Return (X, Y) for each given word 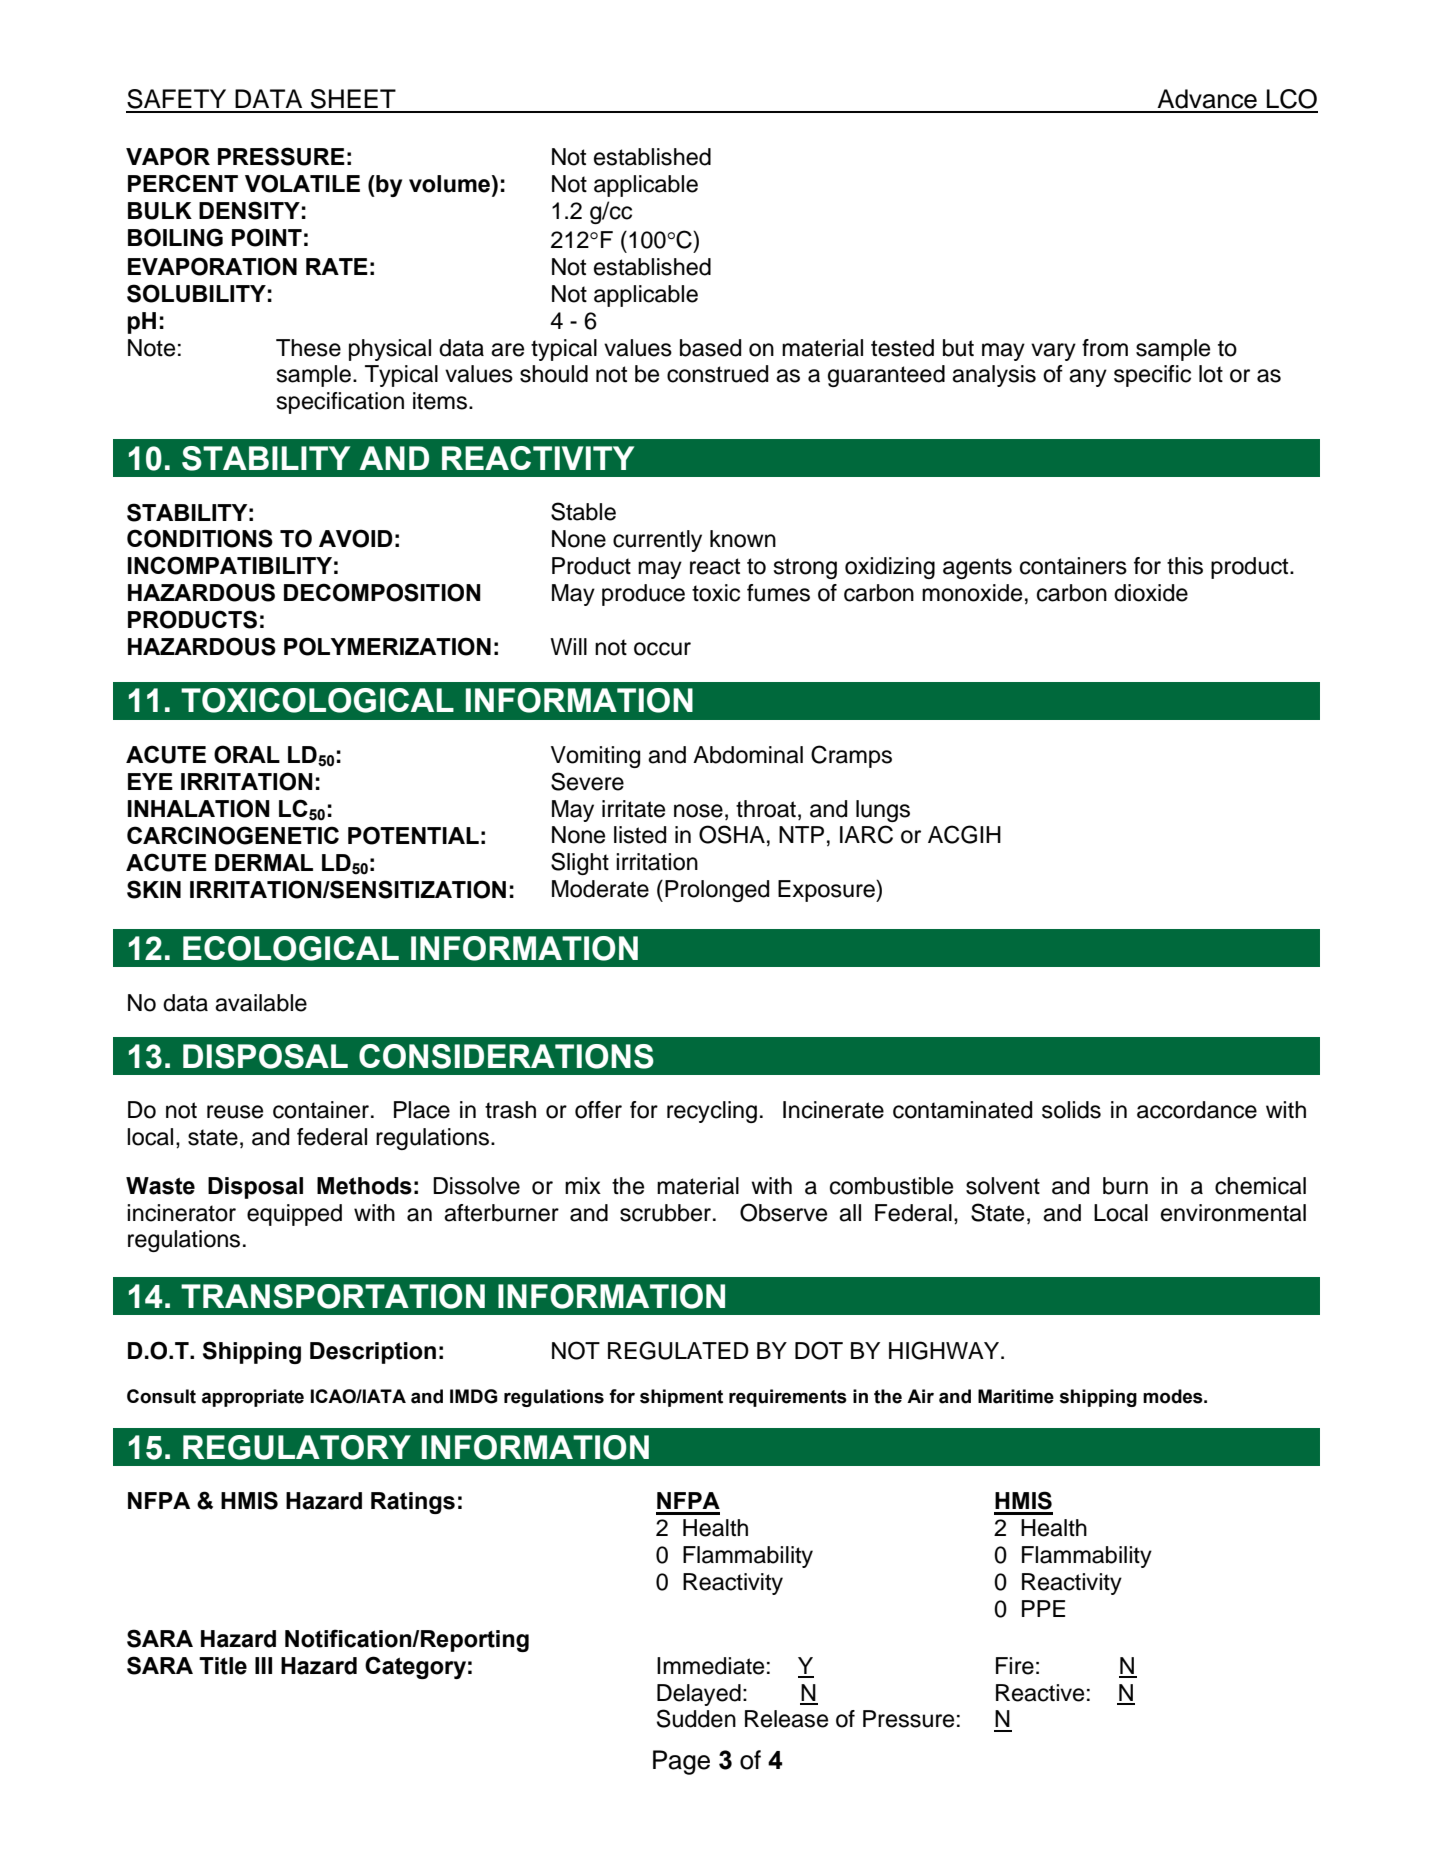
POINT (267, 237)
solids (1071, 1110)
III (263, 1665)
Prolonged (717, 891)
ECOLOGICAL (291, 948)
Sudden (696, 1718)
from (1105, 348)
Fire (1015, 1666)
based (710, 348)
